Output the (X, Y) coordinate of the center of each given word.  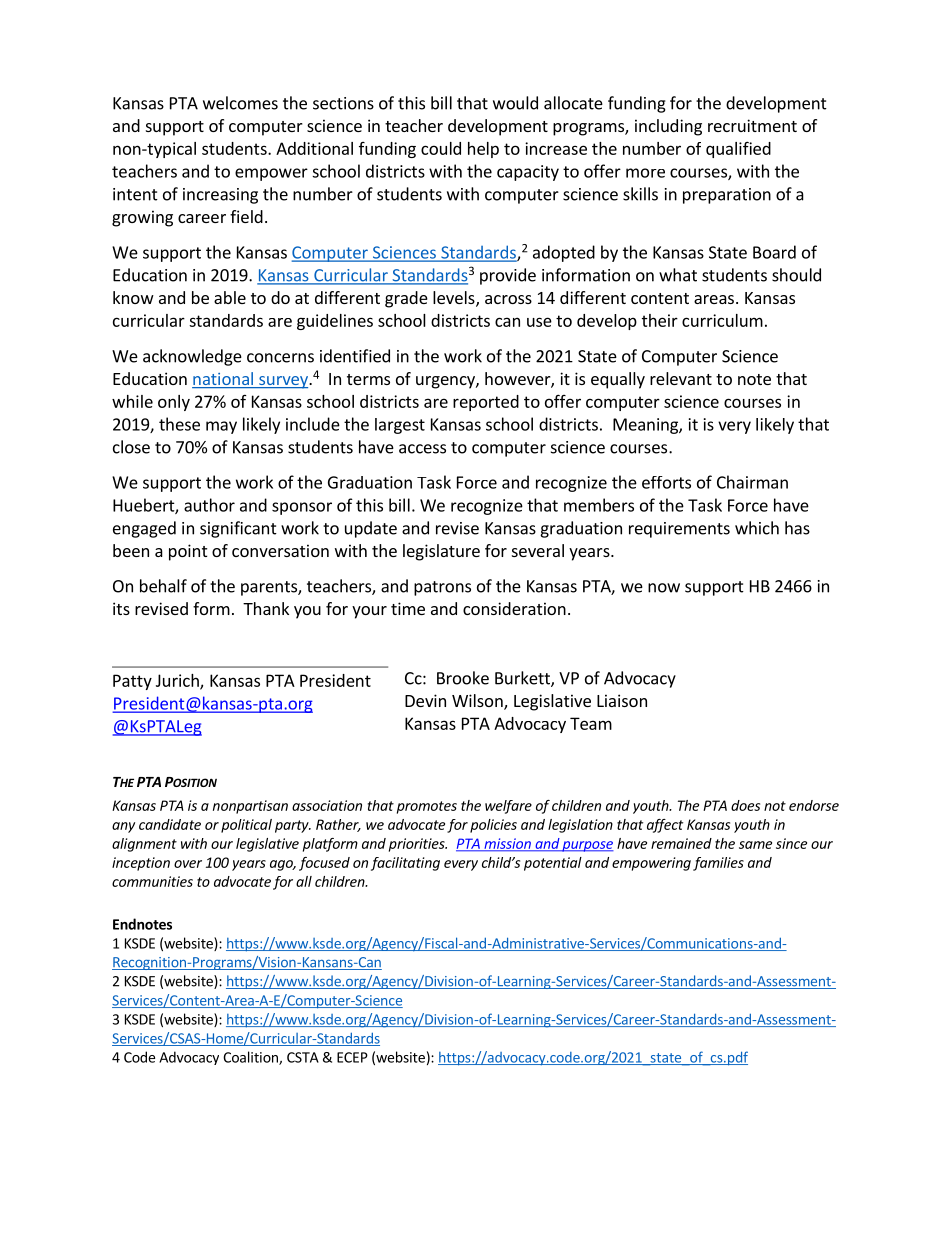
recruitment (752, 125)
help (483, 150)
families (718, 864)
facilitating (405, 864)
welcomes (240, 103)
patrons (442, 588)
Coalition (251, 1058)
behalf (163, 586)
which (757, 528)
